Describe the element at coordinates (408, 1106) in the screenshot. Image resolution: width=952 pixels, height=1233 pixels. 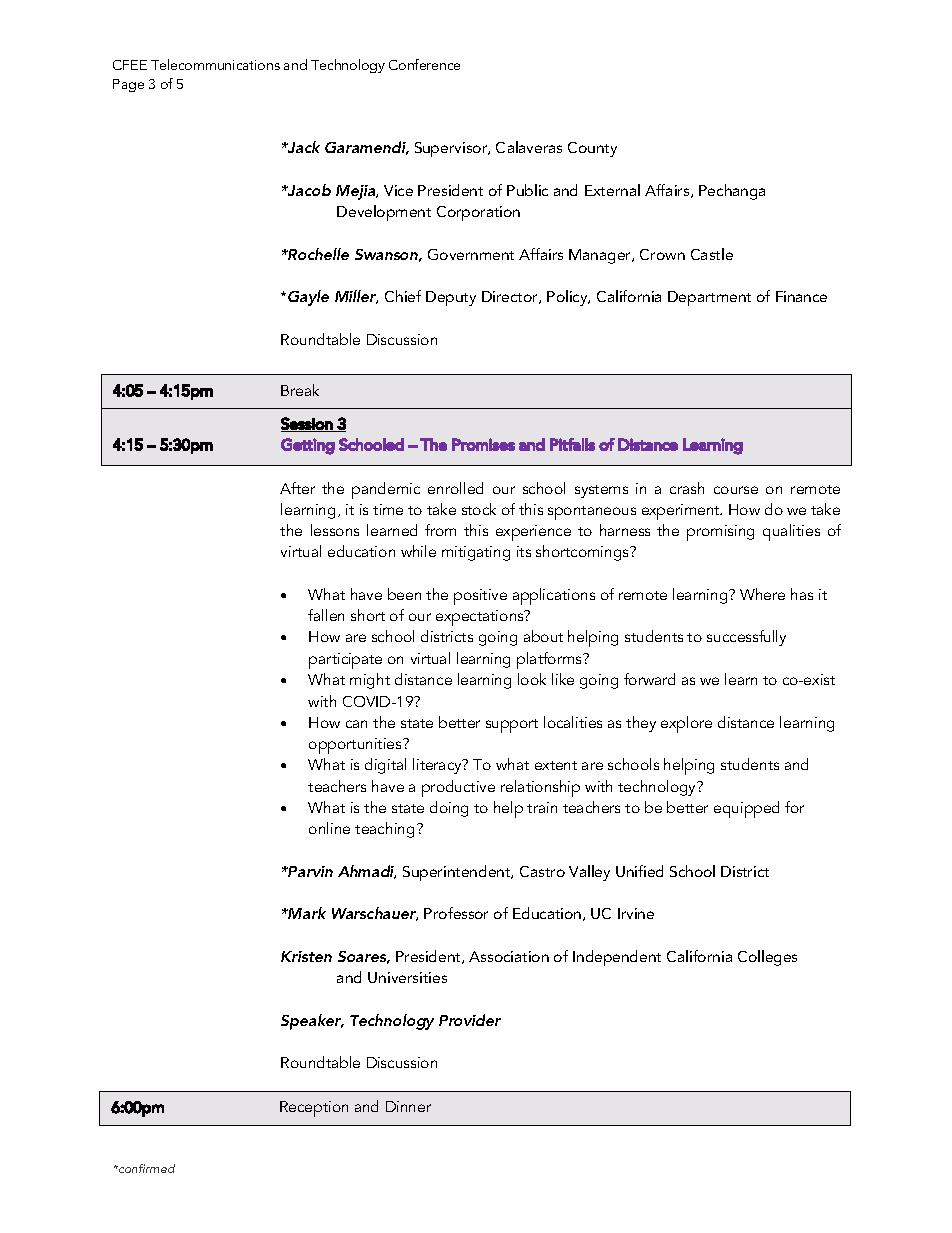
I see `Dinner` at that location.
